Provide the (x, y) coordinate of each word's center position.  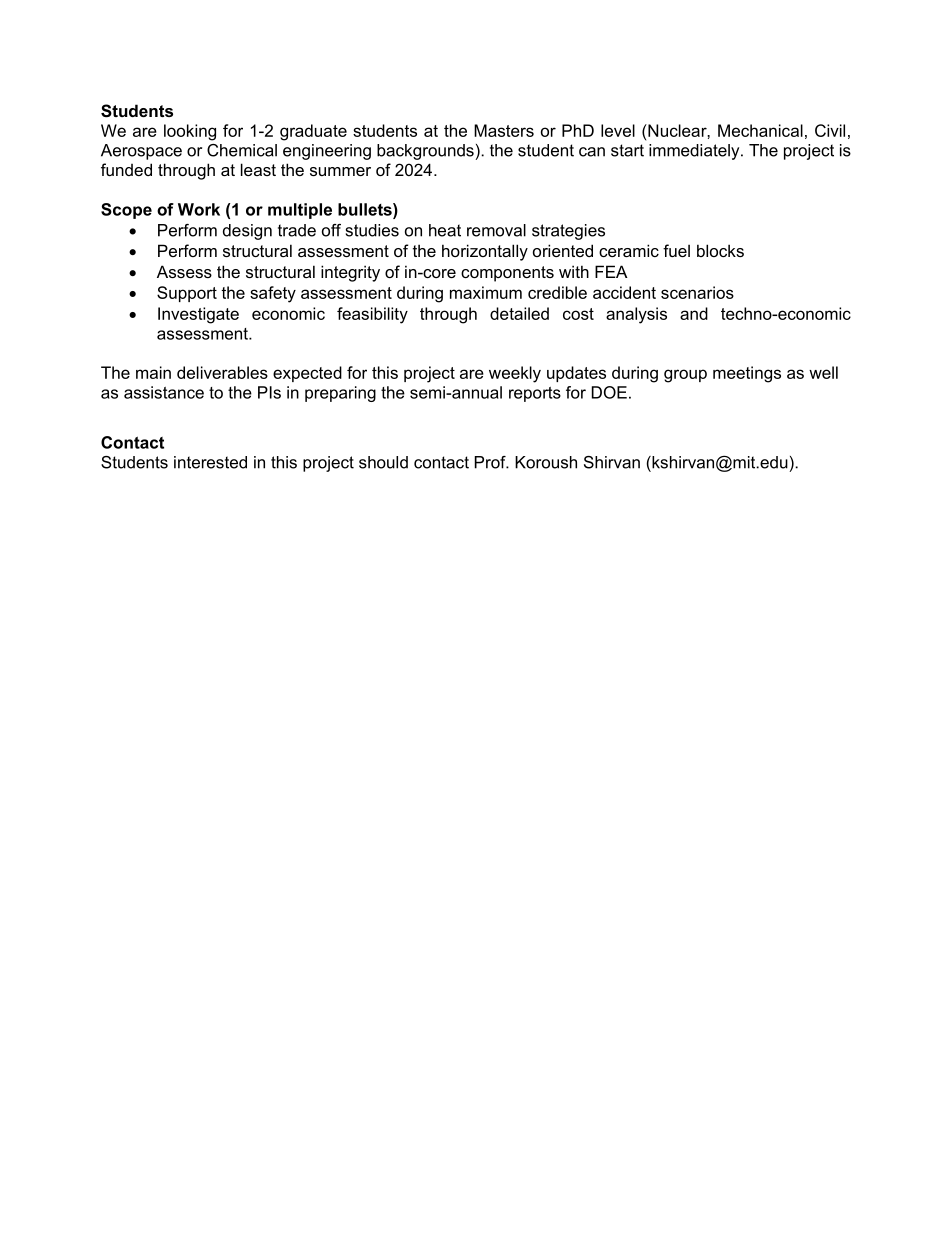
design (247, 232)
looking (190, 132)
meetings (747, 374)
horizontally (485, 252)
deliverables (222, 372)
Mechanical (760, 130)
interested (210, 462)
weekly (515, 374)
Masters (504, 130)
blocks (720, 250)
